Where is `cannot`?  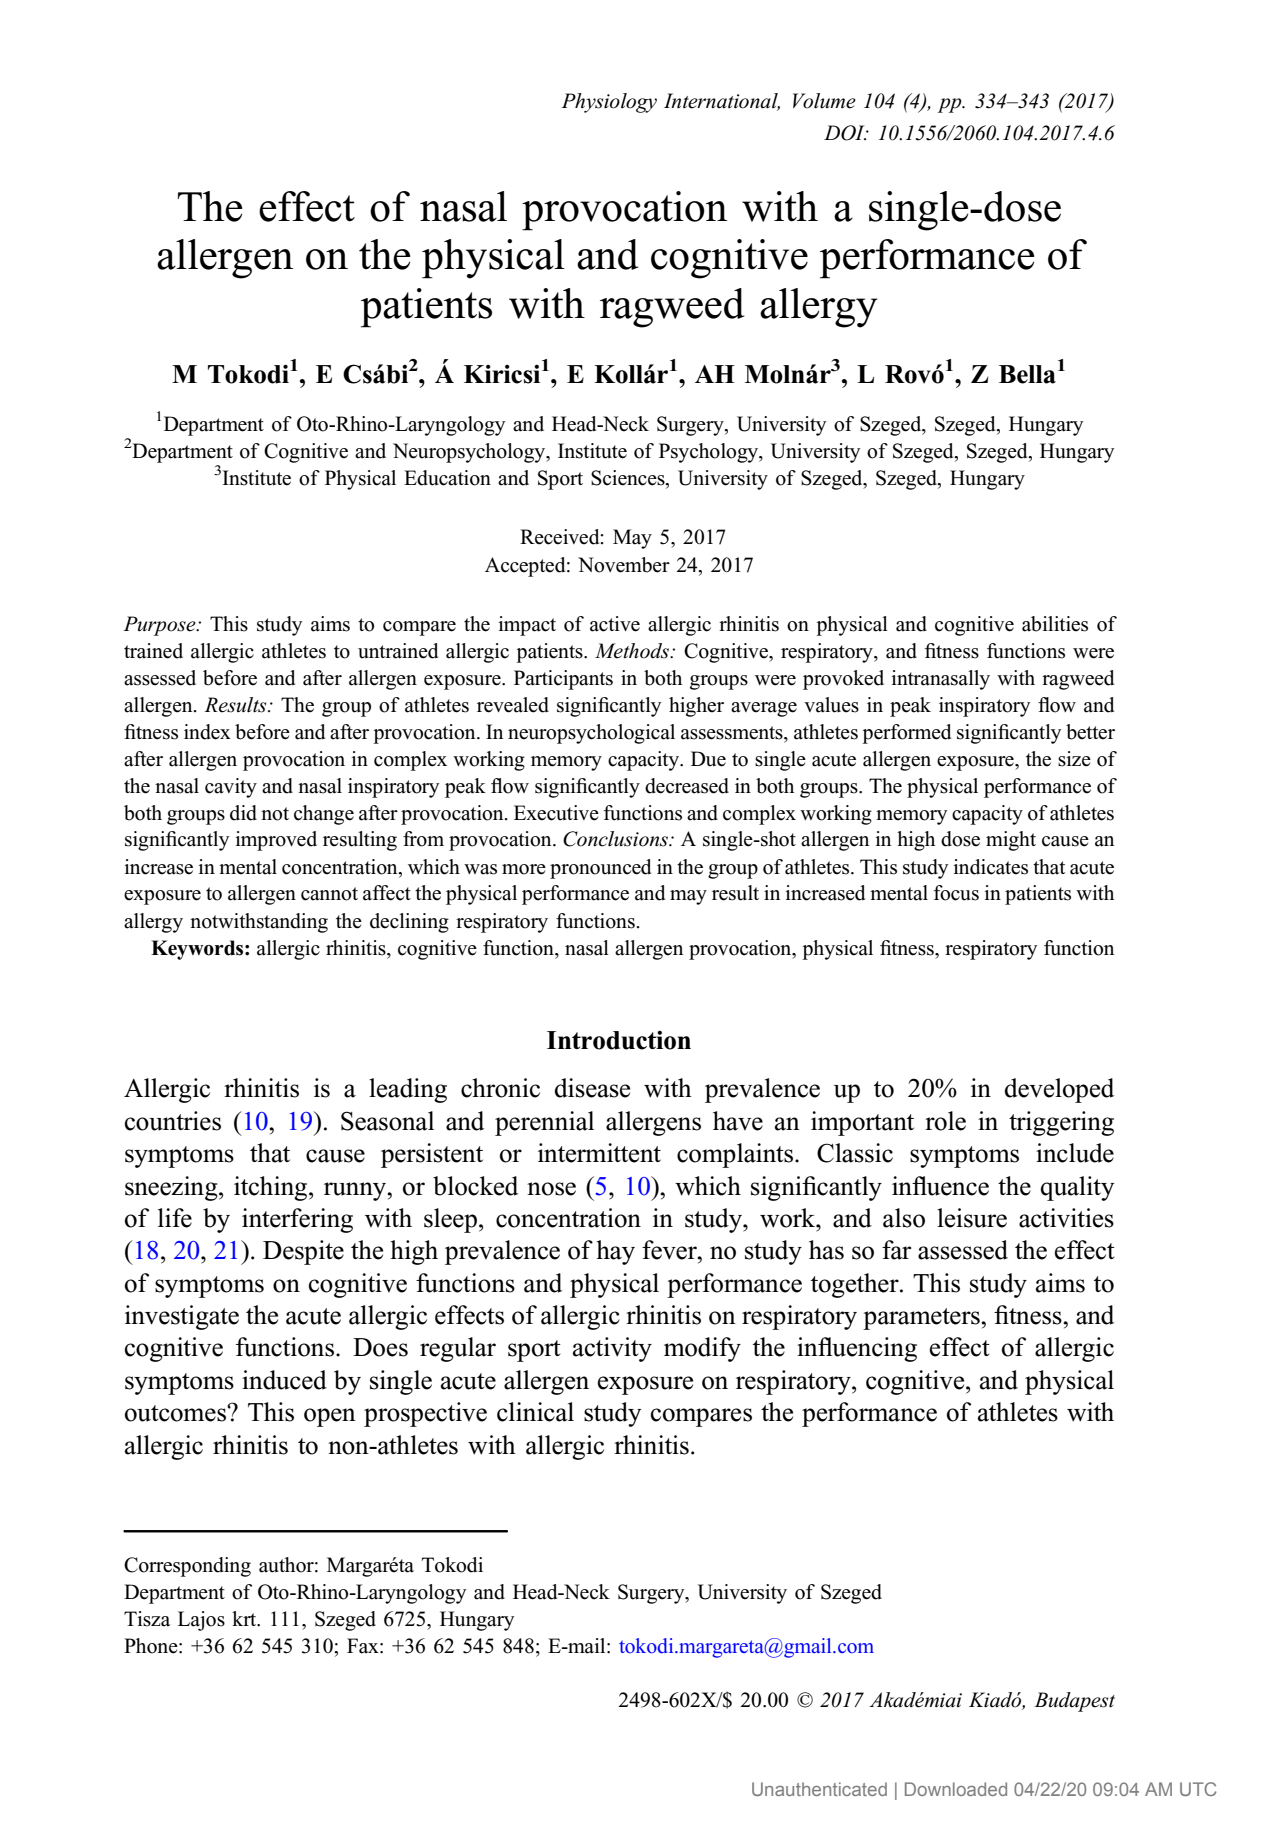 cannot is located at coordinates (329, 894).
